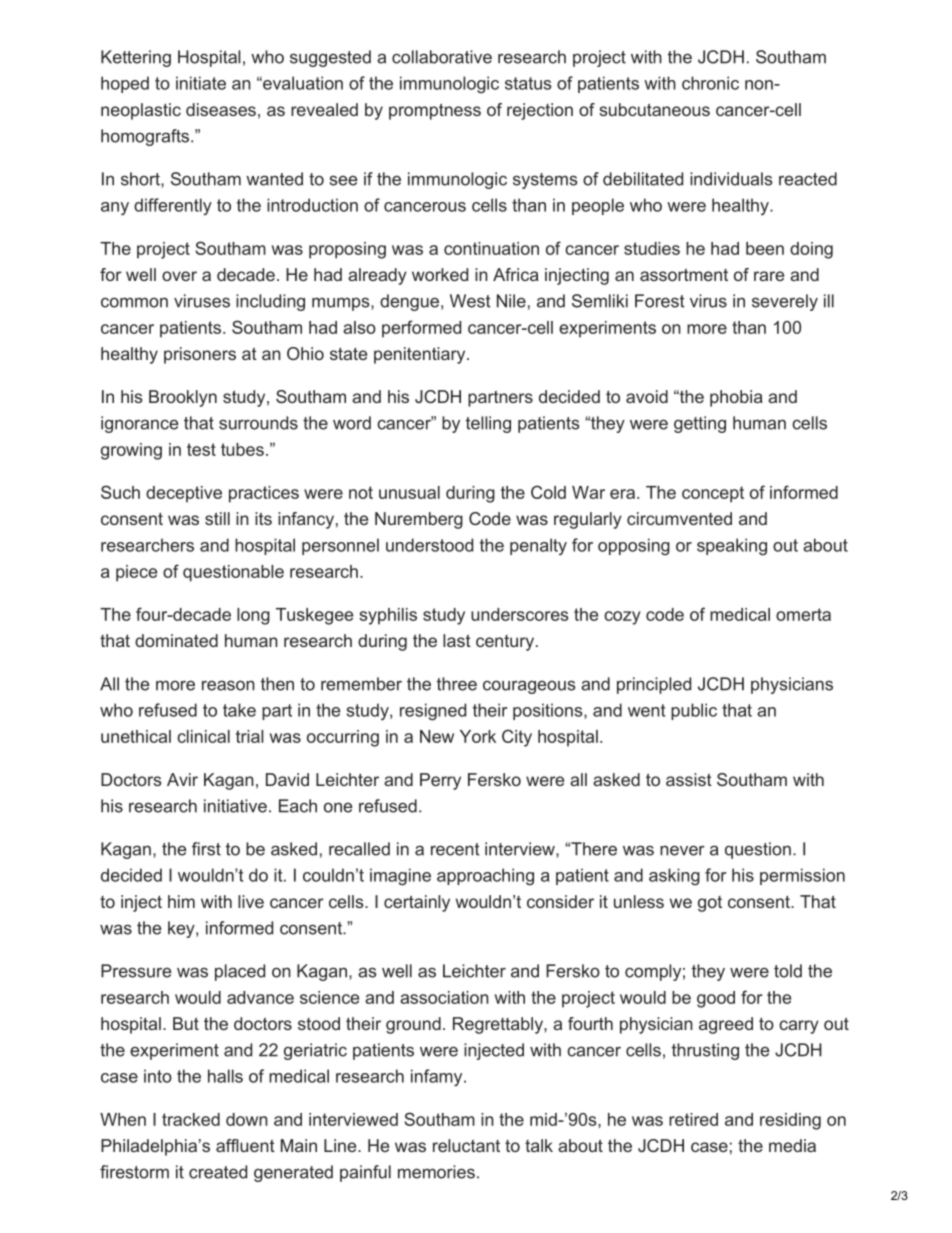  Describe the element at coordinates (693, 1119) in the screenshot. I see `retired` at that location.
